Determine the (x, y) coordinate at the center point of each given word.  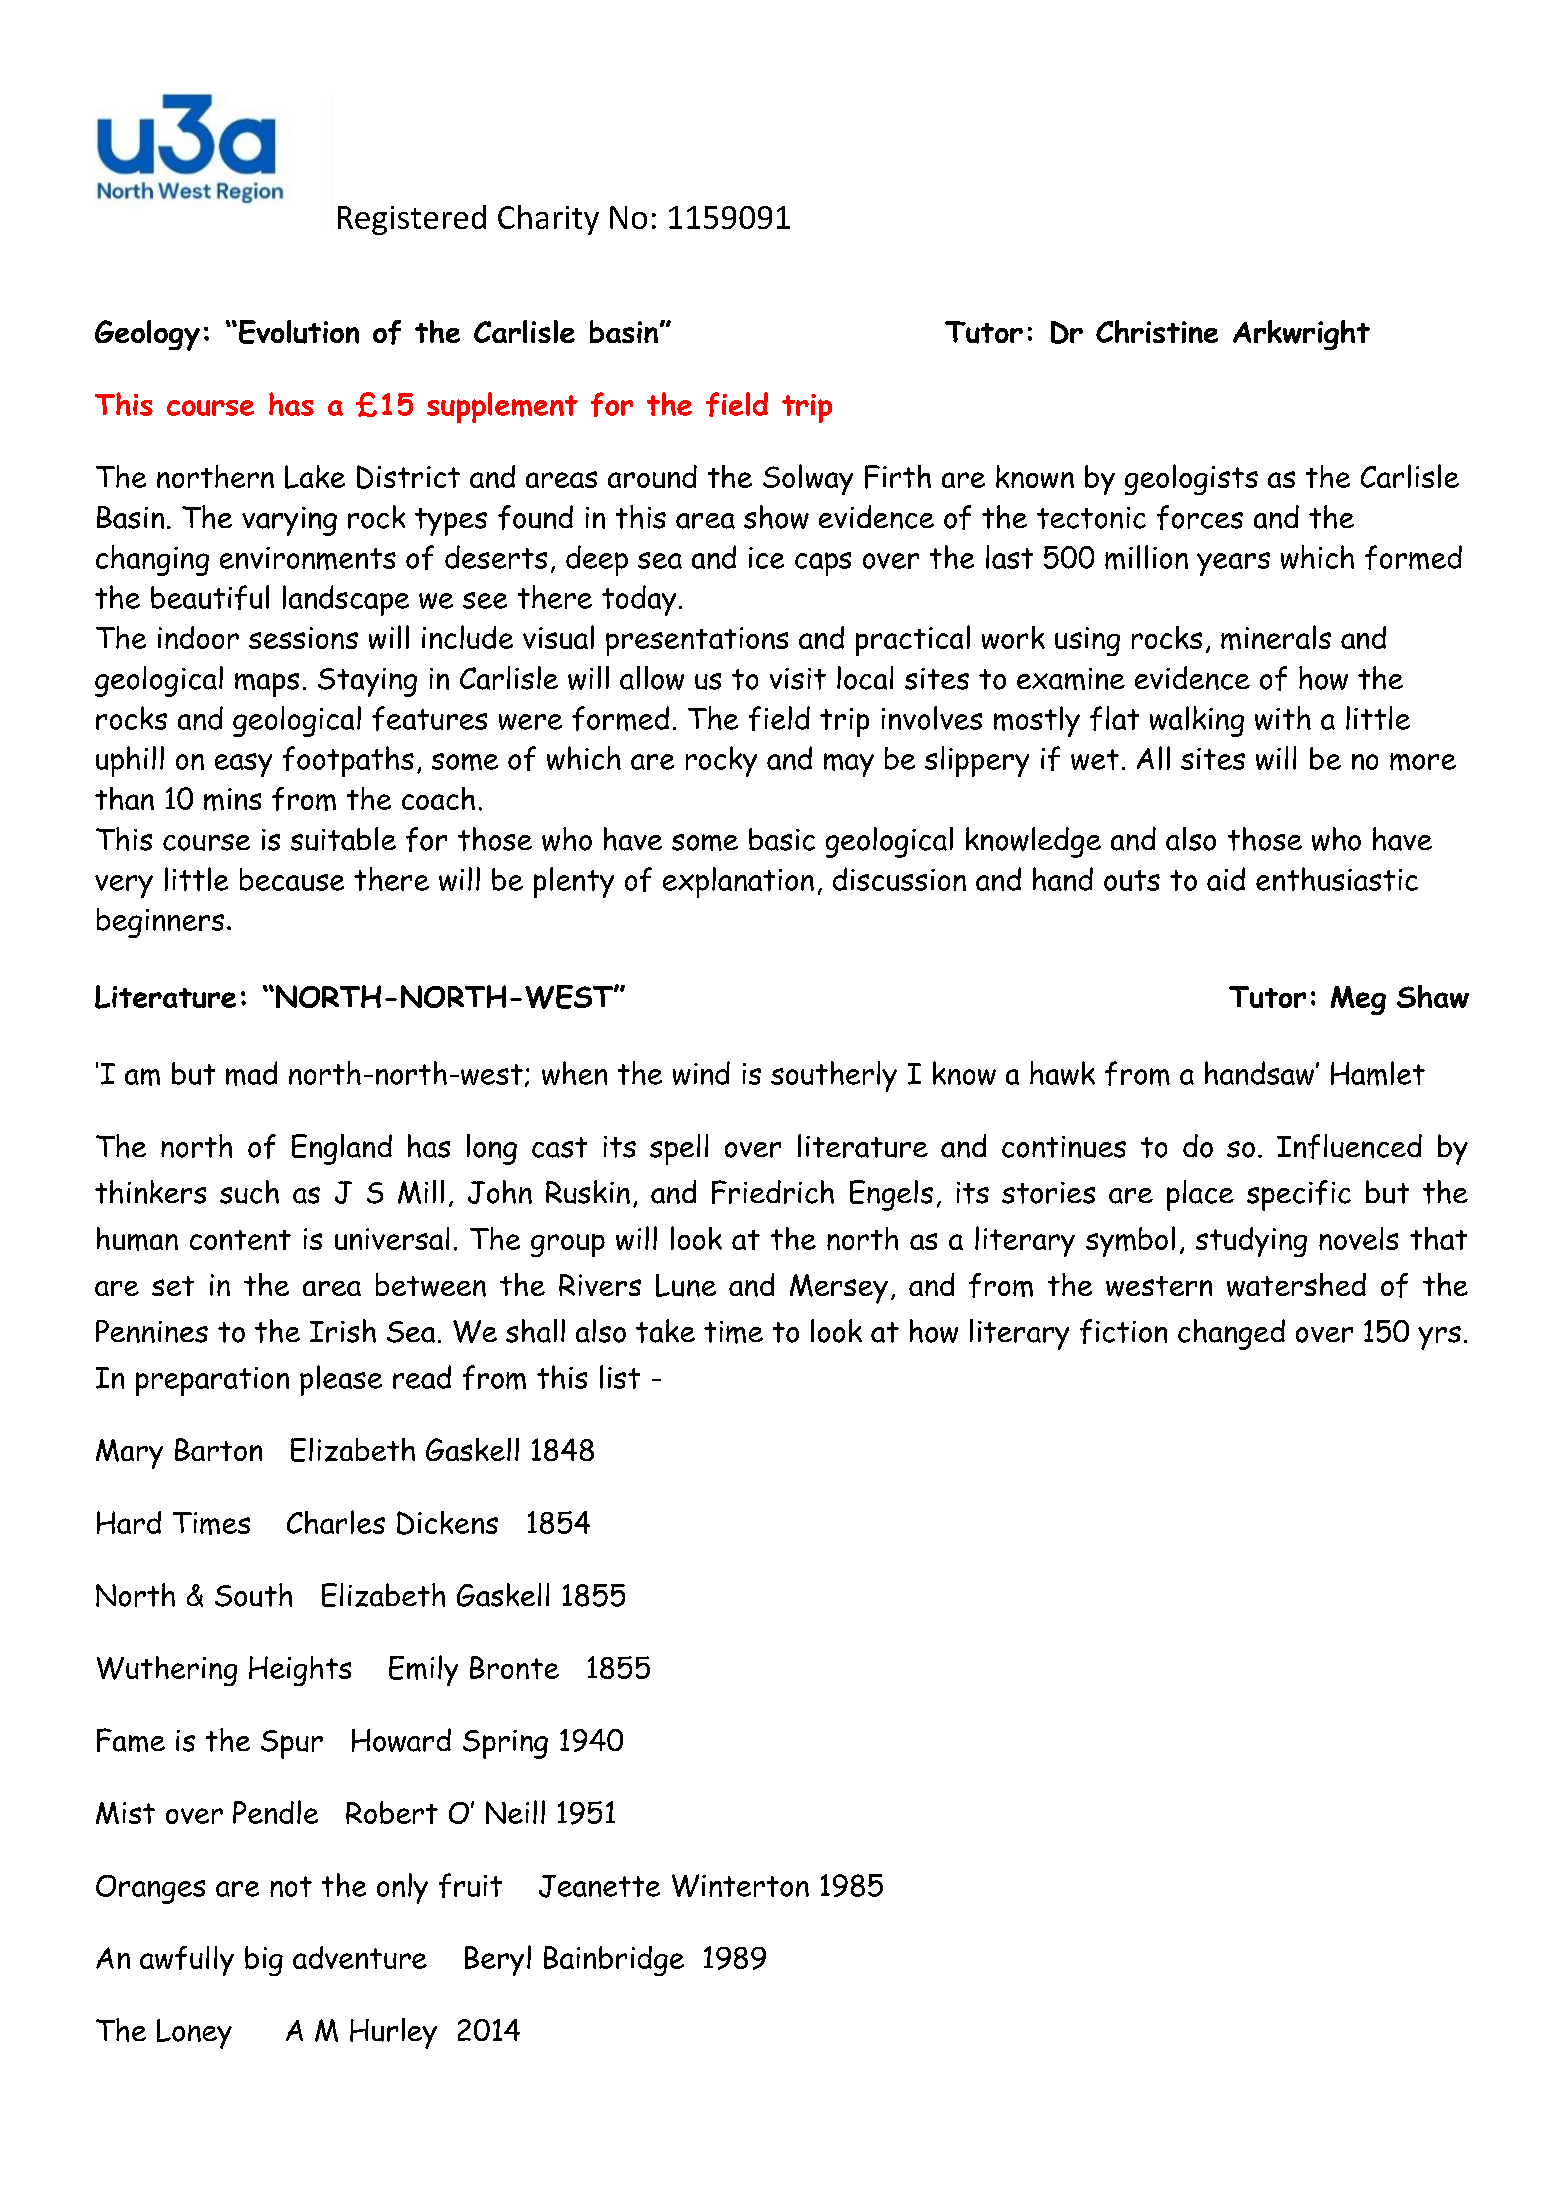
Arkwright (1301, 335)
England (342, 1149)
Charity (548, 220)
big (264, 1961)
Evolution (299, 332)
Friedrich (773, 1192)
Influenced (1349, 1146)
